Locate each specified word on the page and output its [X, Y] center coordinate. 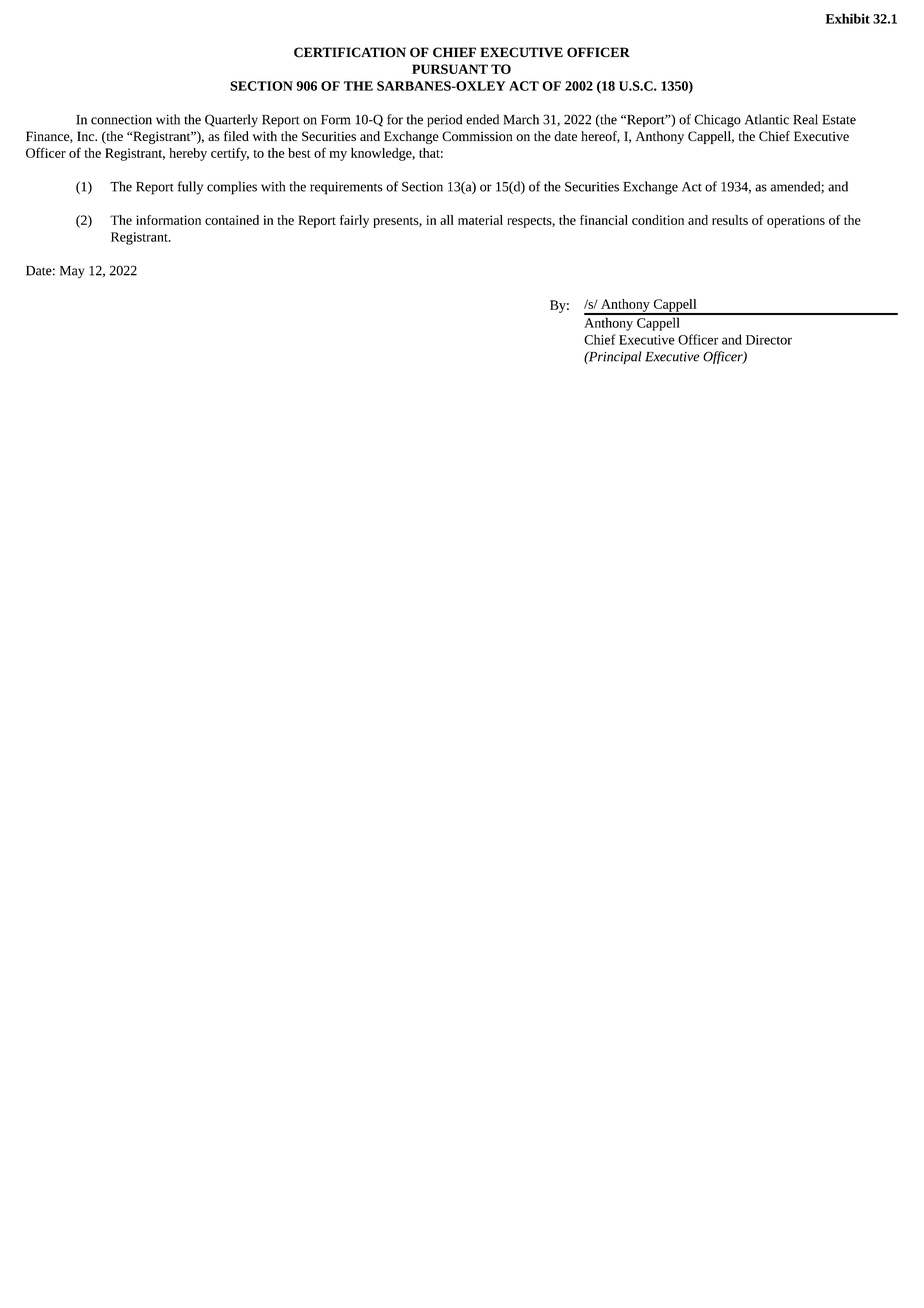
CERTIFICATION [350, 52]
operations [796, 221]
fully [190, 188]
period [444, 120]
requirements [346, 188]
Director [769, 340]
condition [658, 220]
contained [232, 220]
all [447, 220]
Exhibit [848, 18]
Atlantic [767, 119]
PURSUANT [450, 69]
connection [121, 120]
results [730, 220]
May [72, 272]
